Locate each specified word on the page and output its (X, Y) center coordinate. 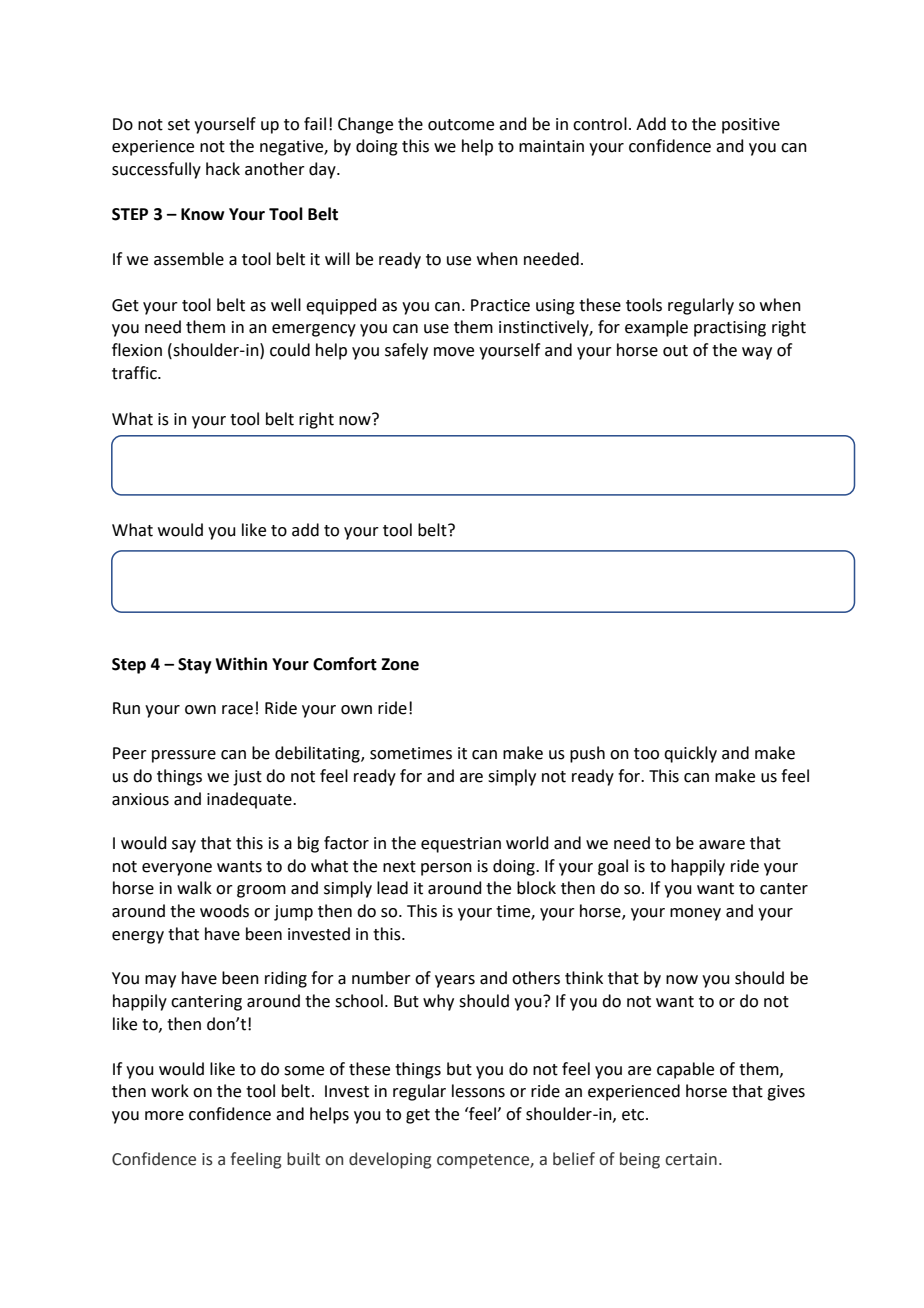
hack (223, 169)
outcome (461, 125)
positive (751, 126)
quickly (690, 754)
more (164, 1116)
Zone (400, 664)
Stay (195, 666)
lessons (478, 1091)
